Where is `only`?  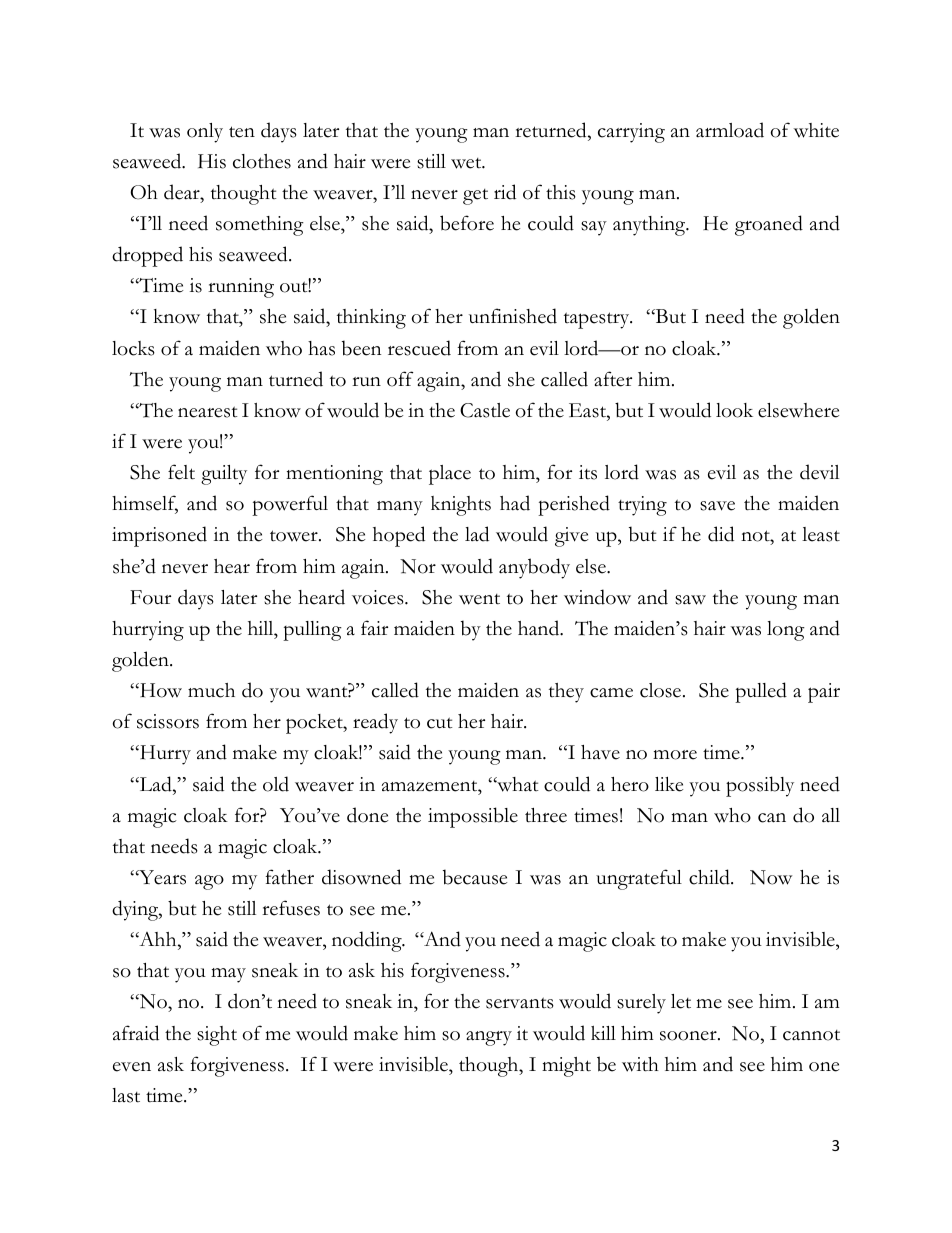 only is located at coordinates (205, 133).
